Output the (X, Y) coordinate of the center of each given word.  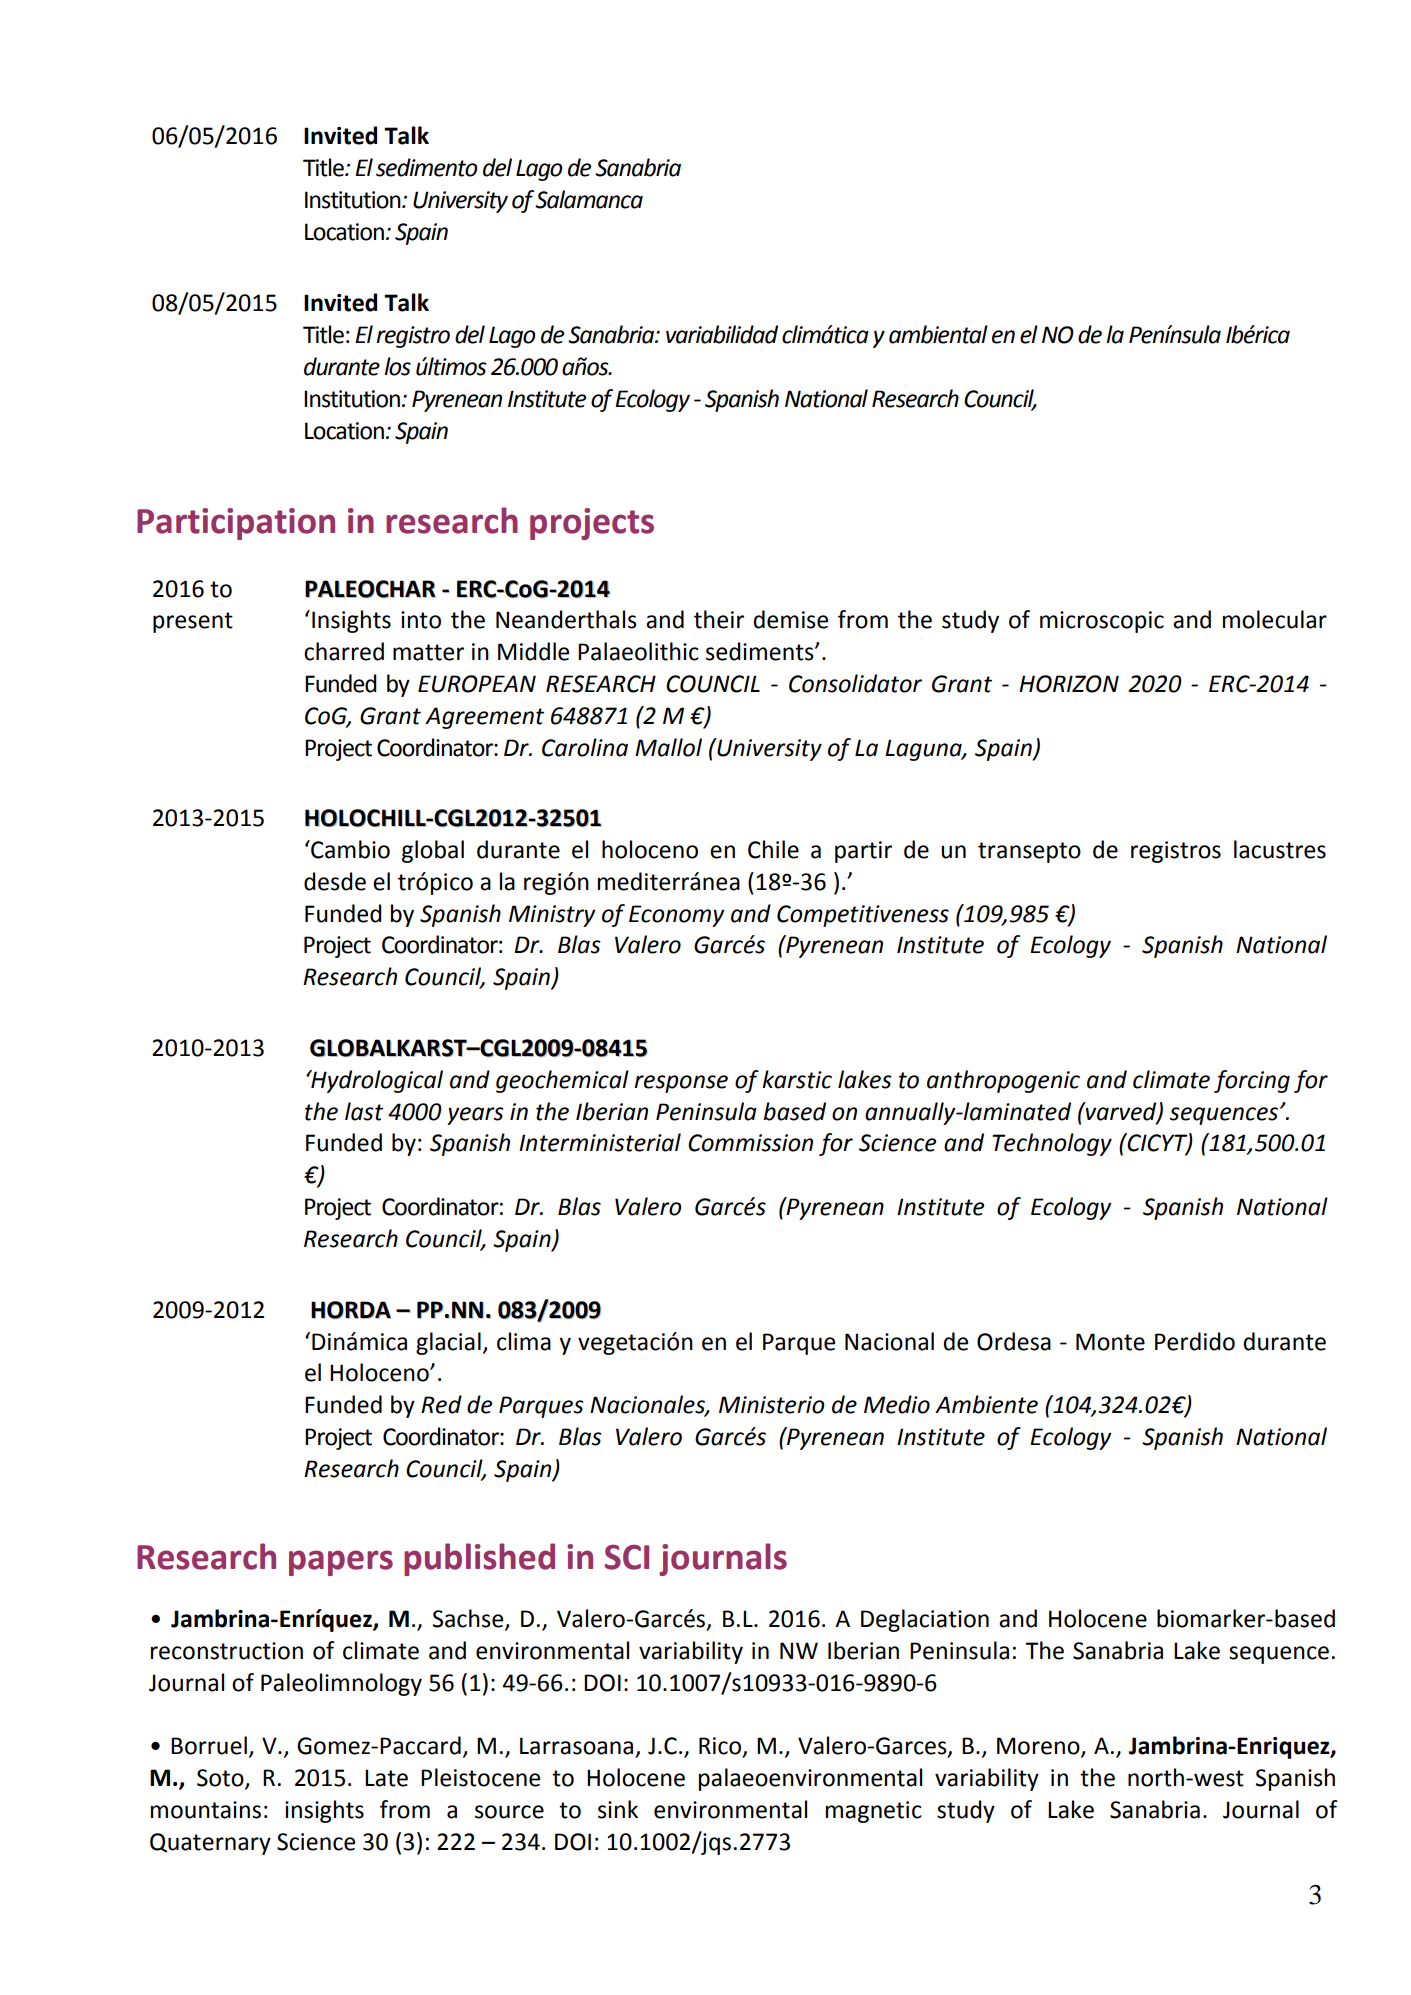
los (397, 366)
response (681, 1084)
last (364, 1111)
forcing (1252, 1081)
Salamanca (589, 199)
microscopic (1102, 622)
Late (386, 1778)
